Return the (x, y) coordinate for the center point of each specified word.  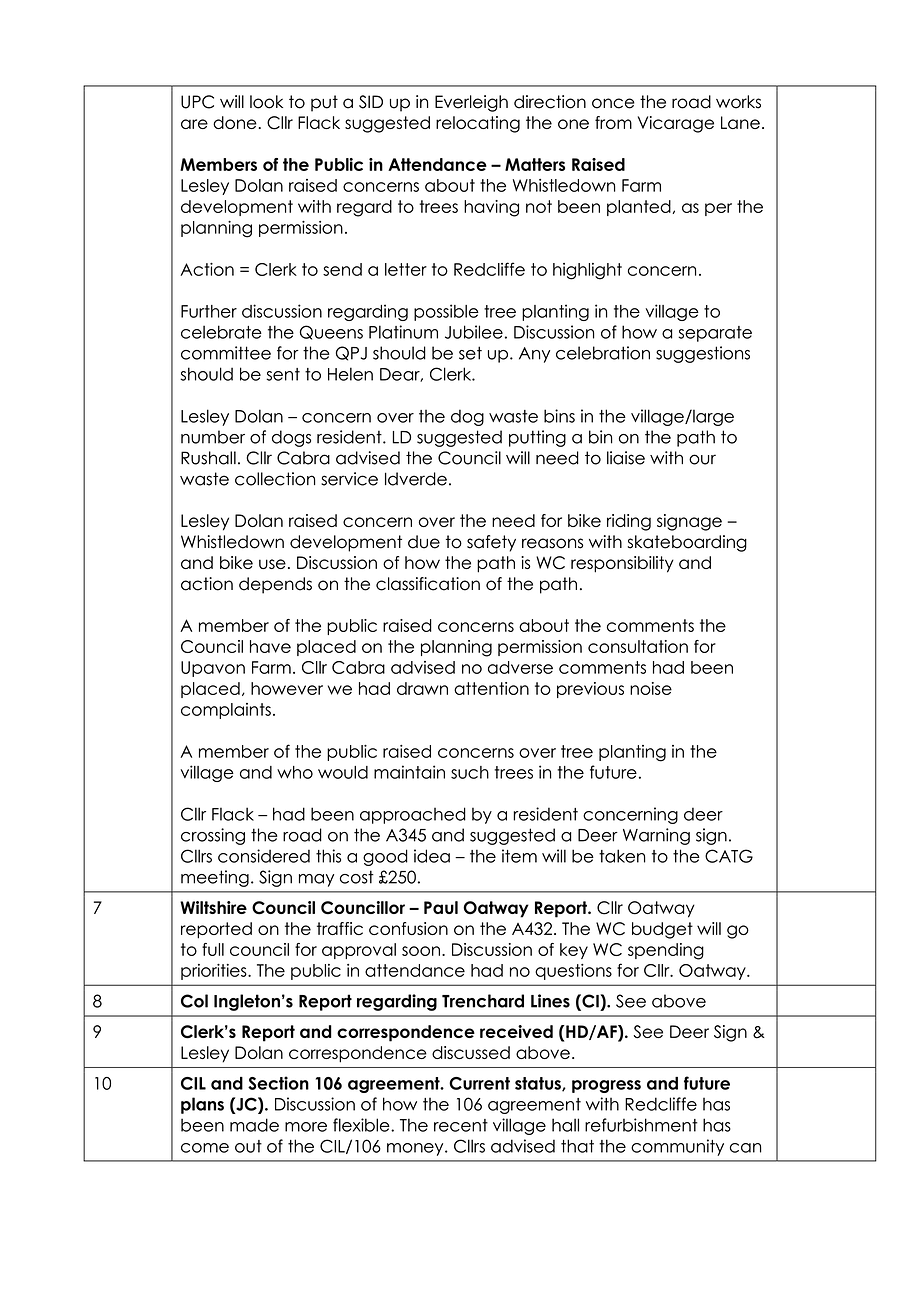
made (254, 1125)
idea (432, 856)
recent (461, 1125)
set (470, 353)
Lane (740, 122)
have (270, 646)
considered (264, 856)
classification (428, 584)
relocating (478, 124)
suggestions (703, 354)
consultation (638, 646)
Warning (656, 836)
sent (283, 374)
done (236, 122)
